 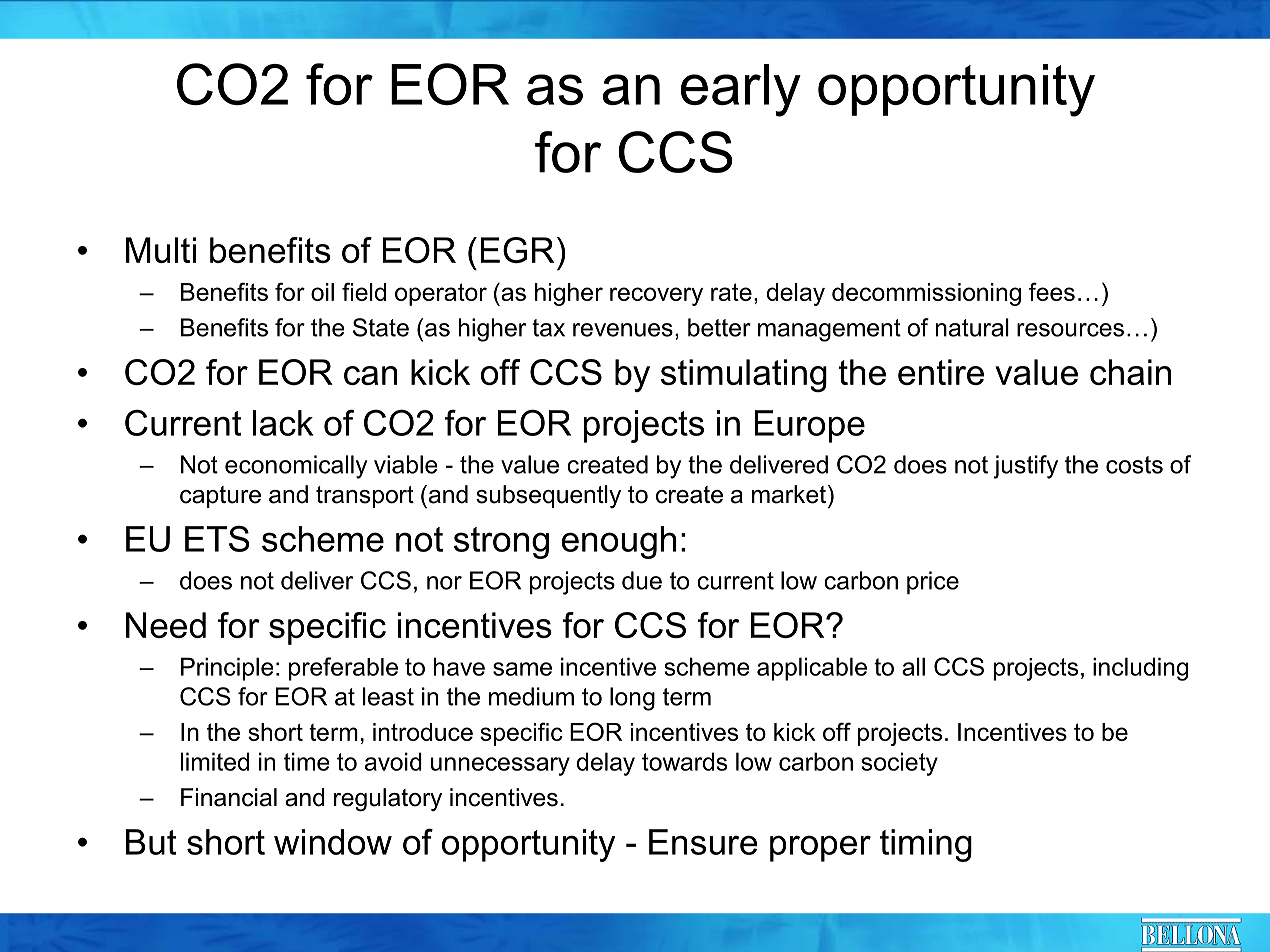 I want to click on Principle, so click(x=227, y=669).
